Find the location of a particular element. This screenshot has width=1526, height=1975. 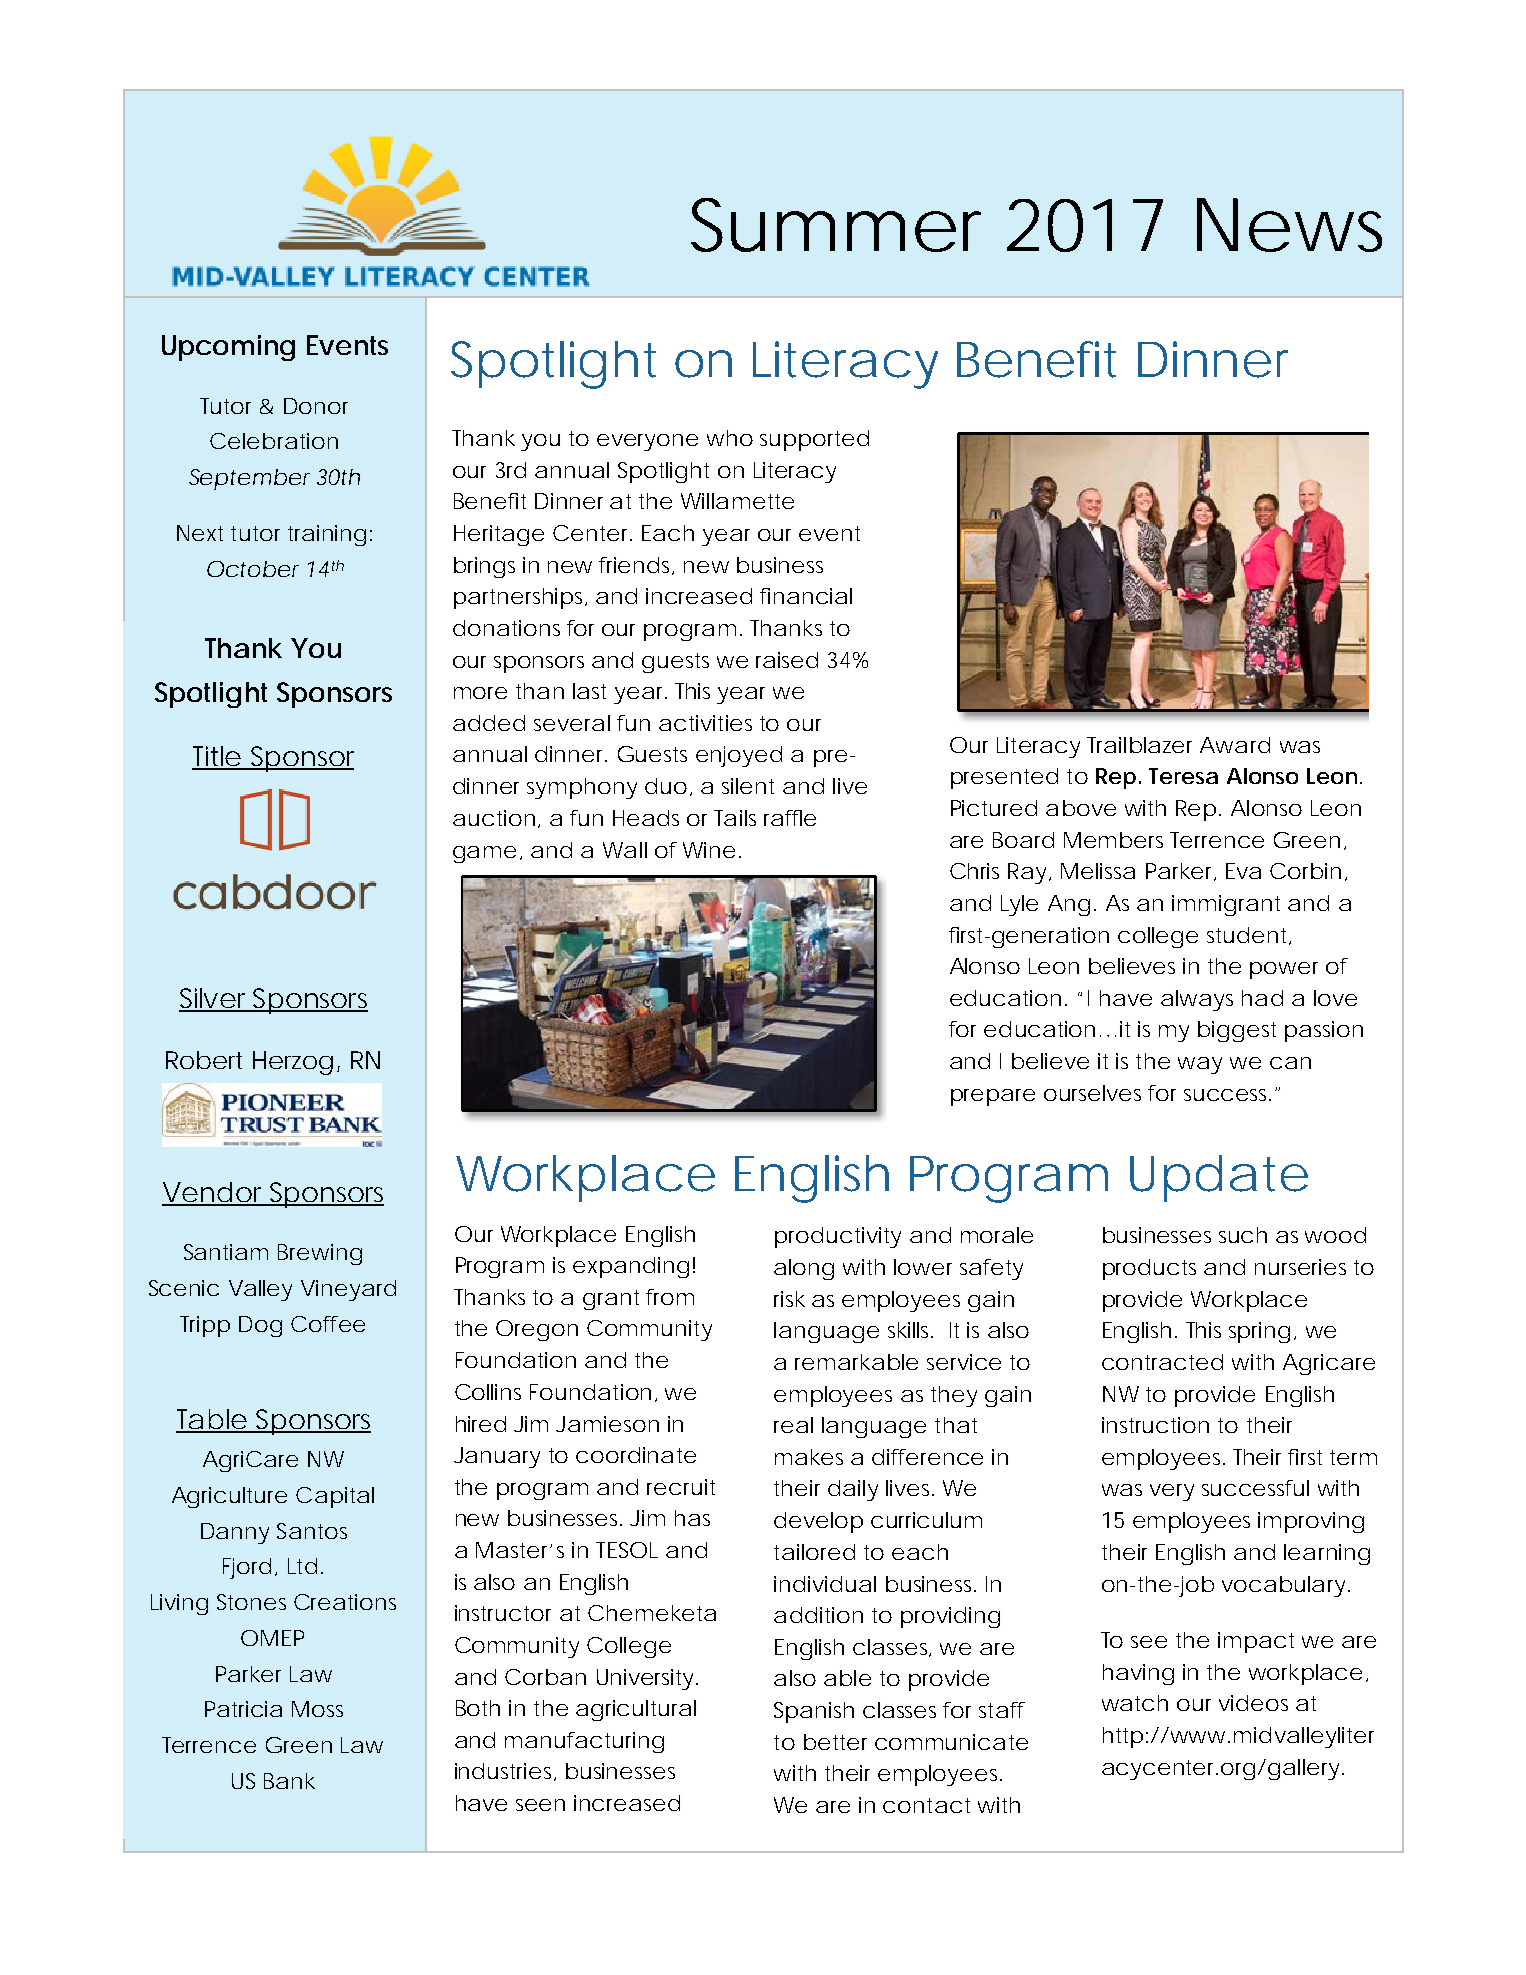

better is located at coordinates (835, 1742).
